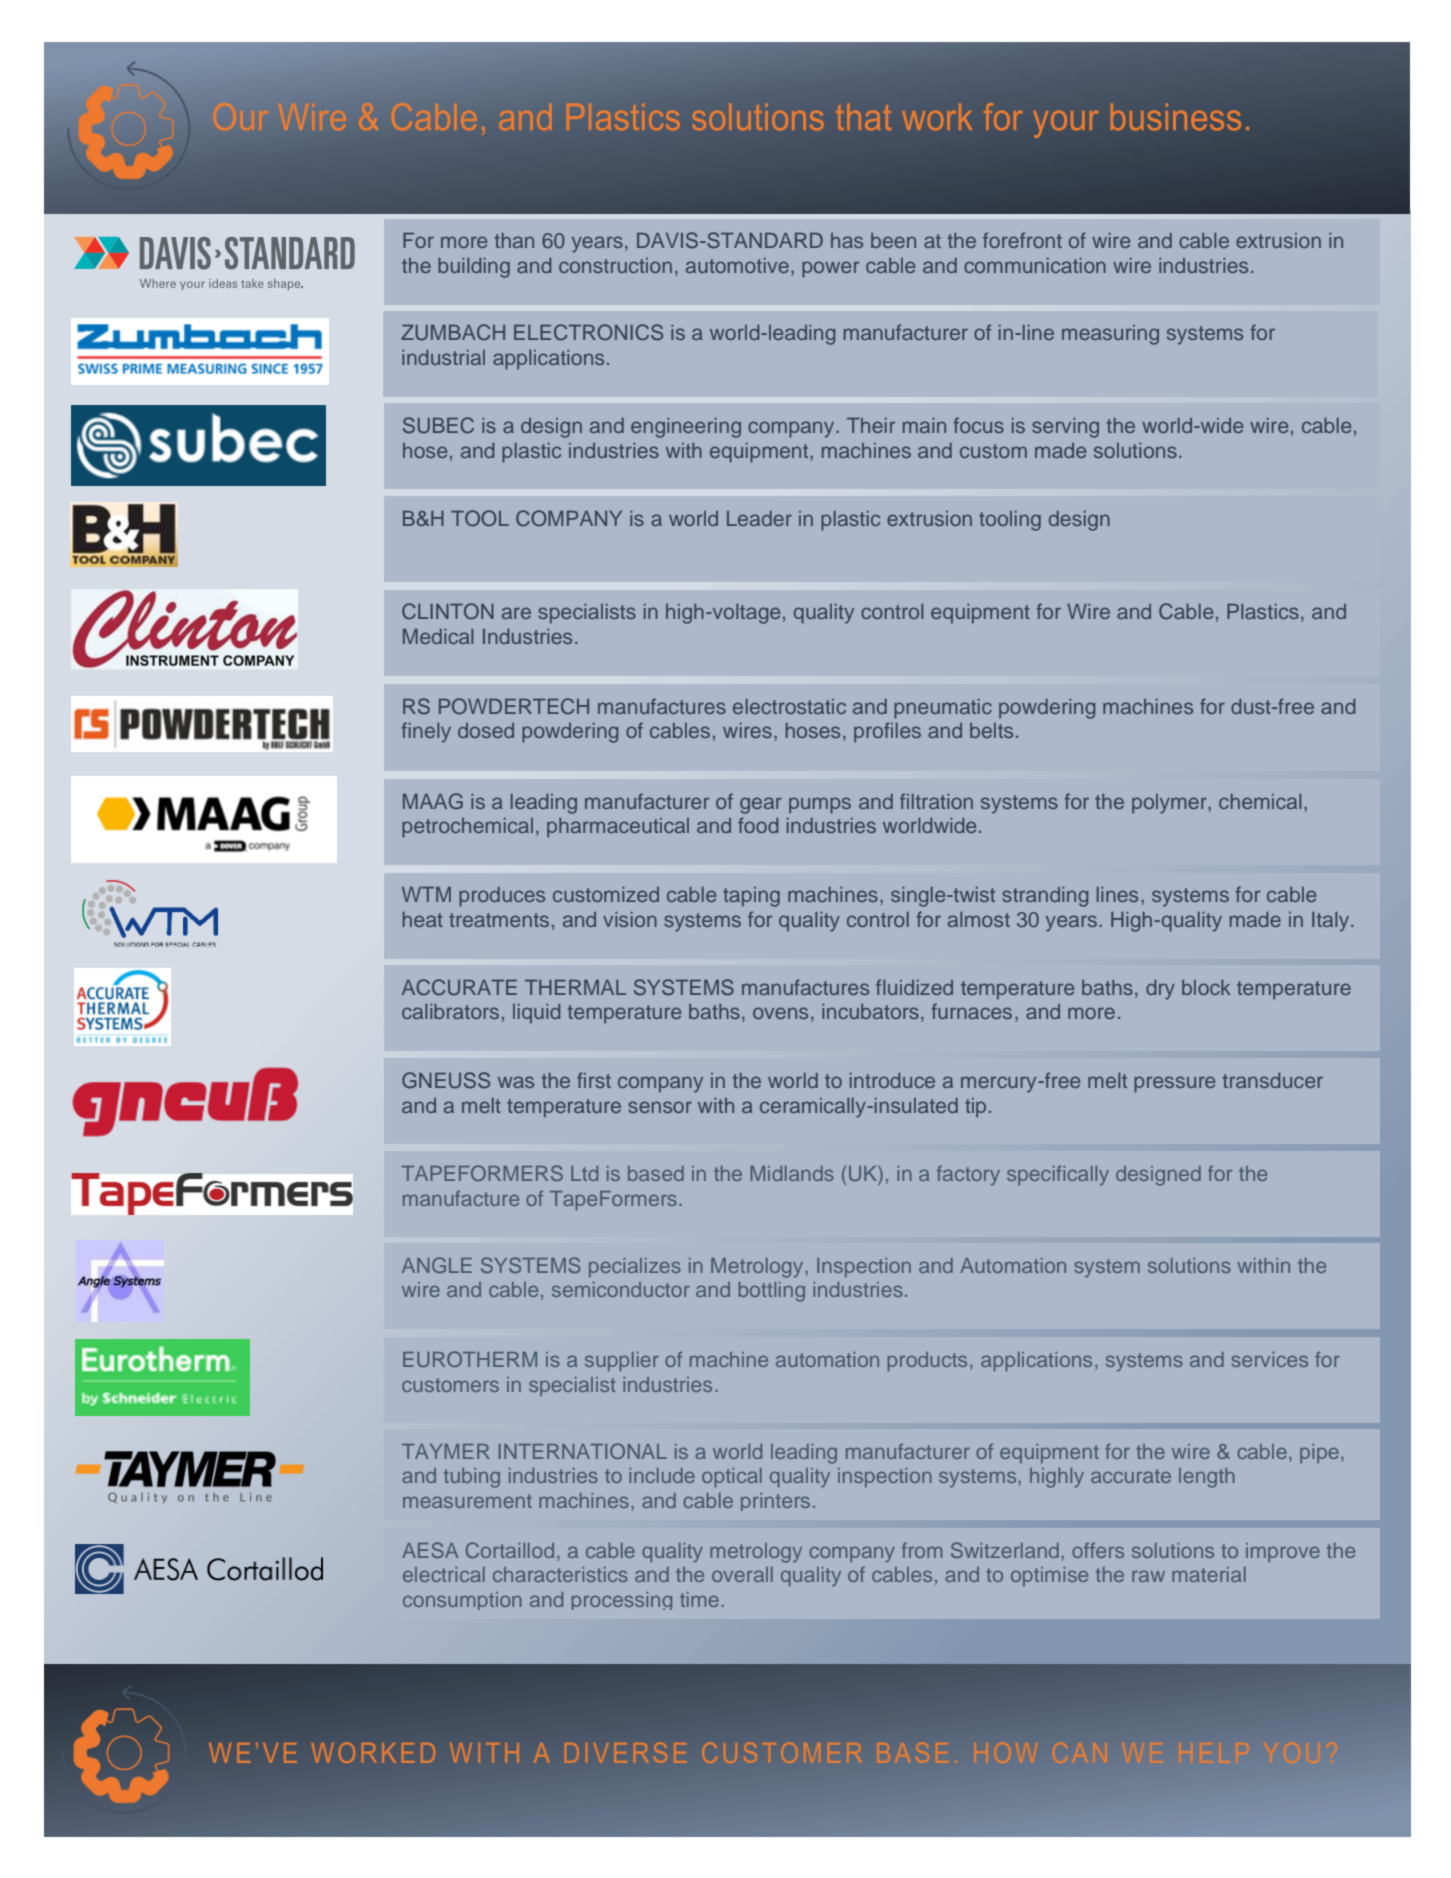 The image size is (1451, 1878). I want to click on services, so click(1270, 1359).
